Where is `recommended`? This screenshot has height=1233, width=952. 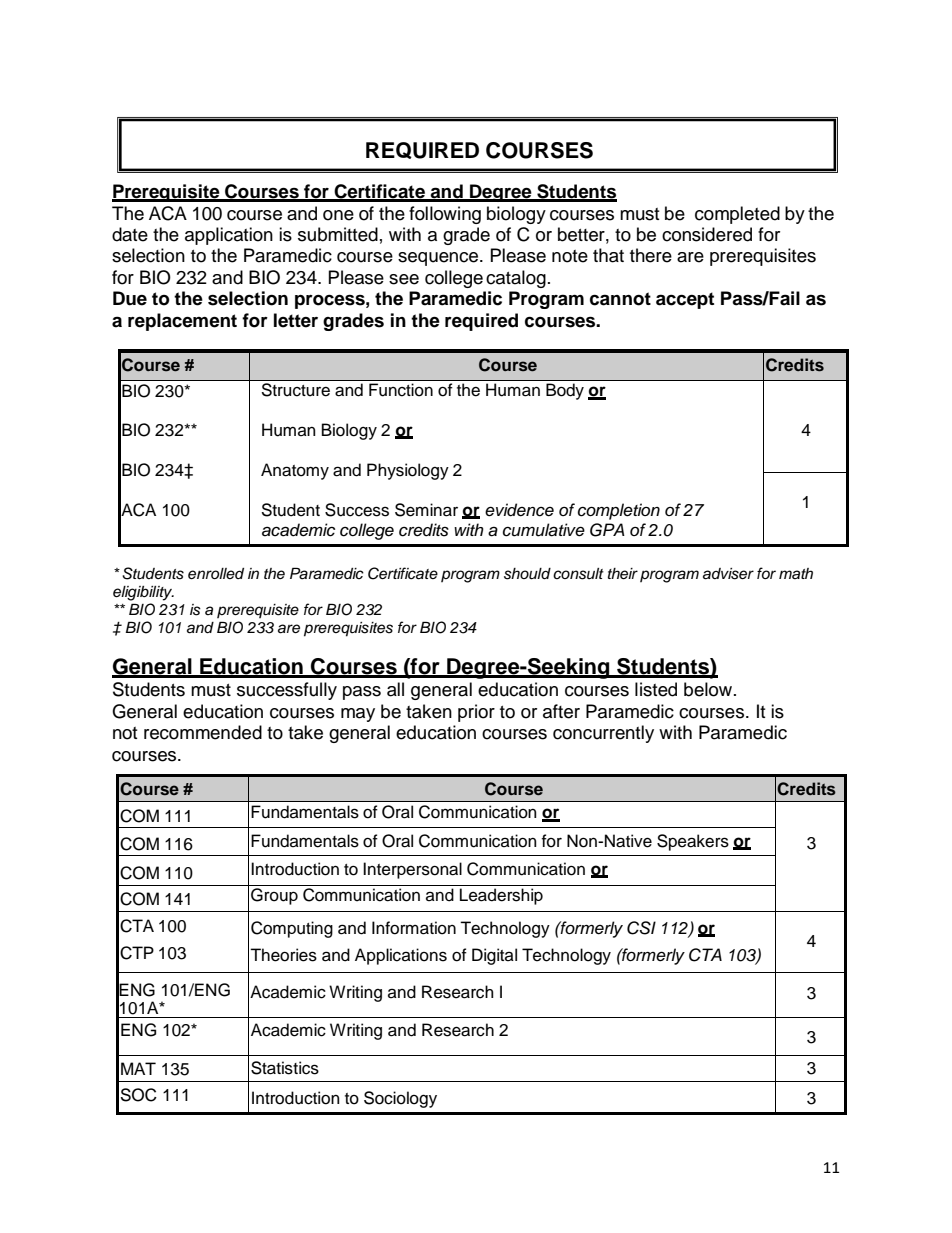 recommended is located at coordinates (203, 732).
